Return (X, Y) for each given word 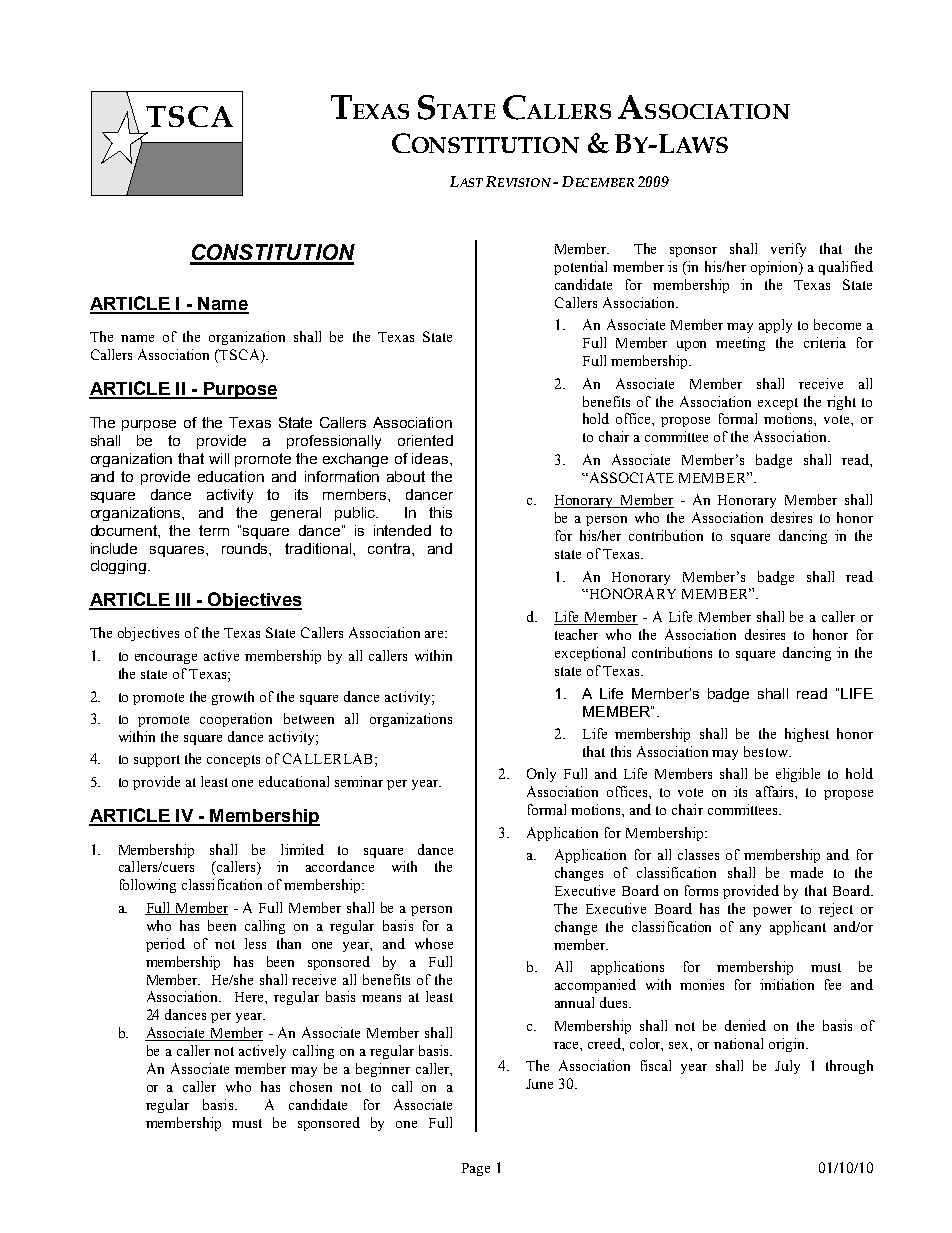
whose (434, 943)
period (165, 945)
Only (541, 775)
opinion (775, 268)
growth (233, 698)
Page (476, 1169)
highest (807, 735)
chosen (311, 1086)
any (750, 930)
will (219, 458)
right (841, 403)
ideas (431, 458)
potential (580, 268)
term (214, 530)
